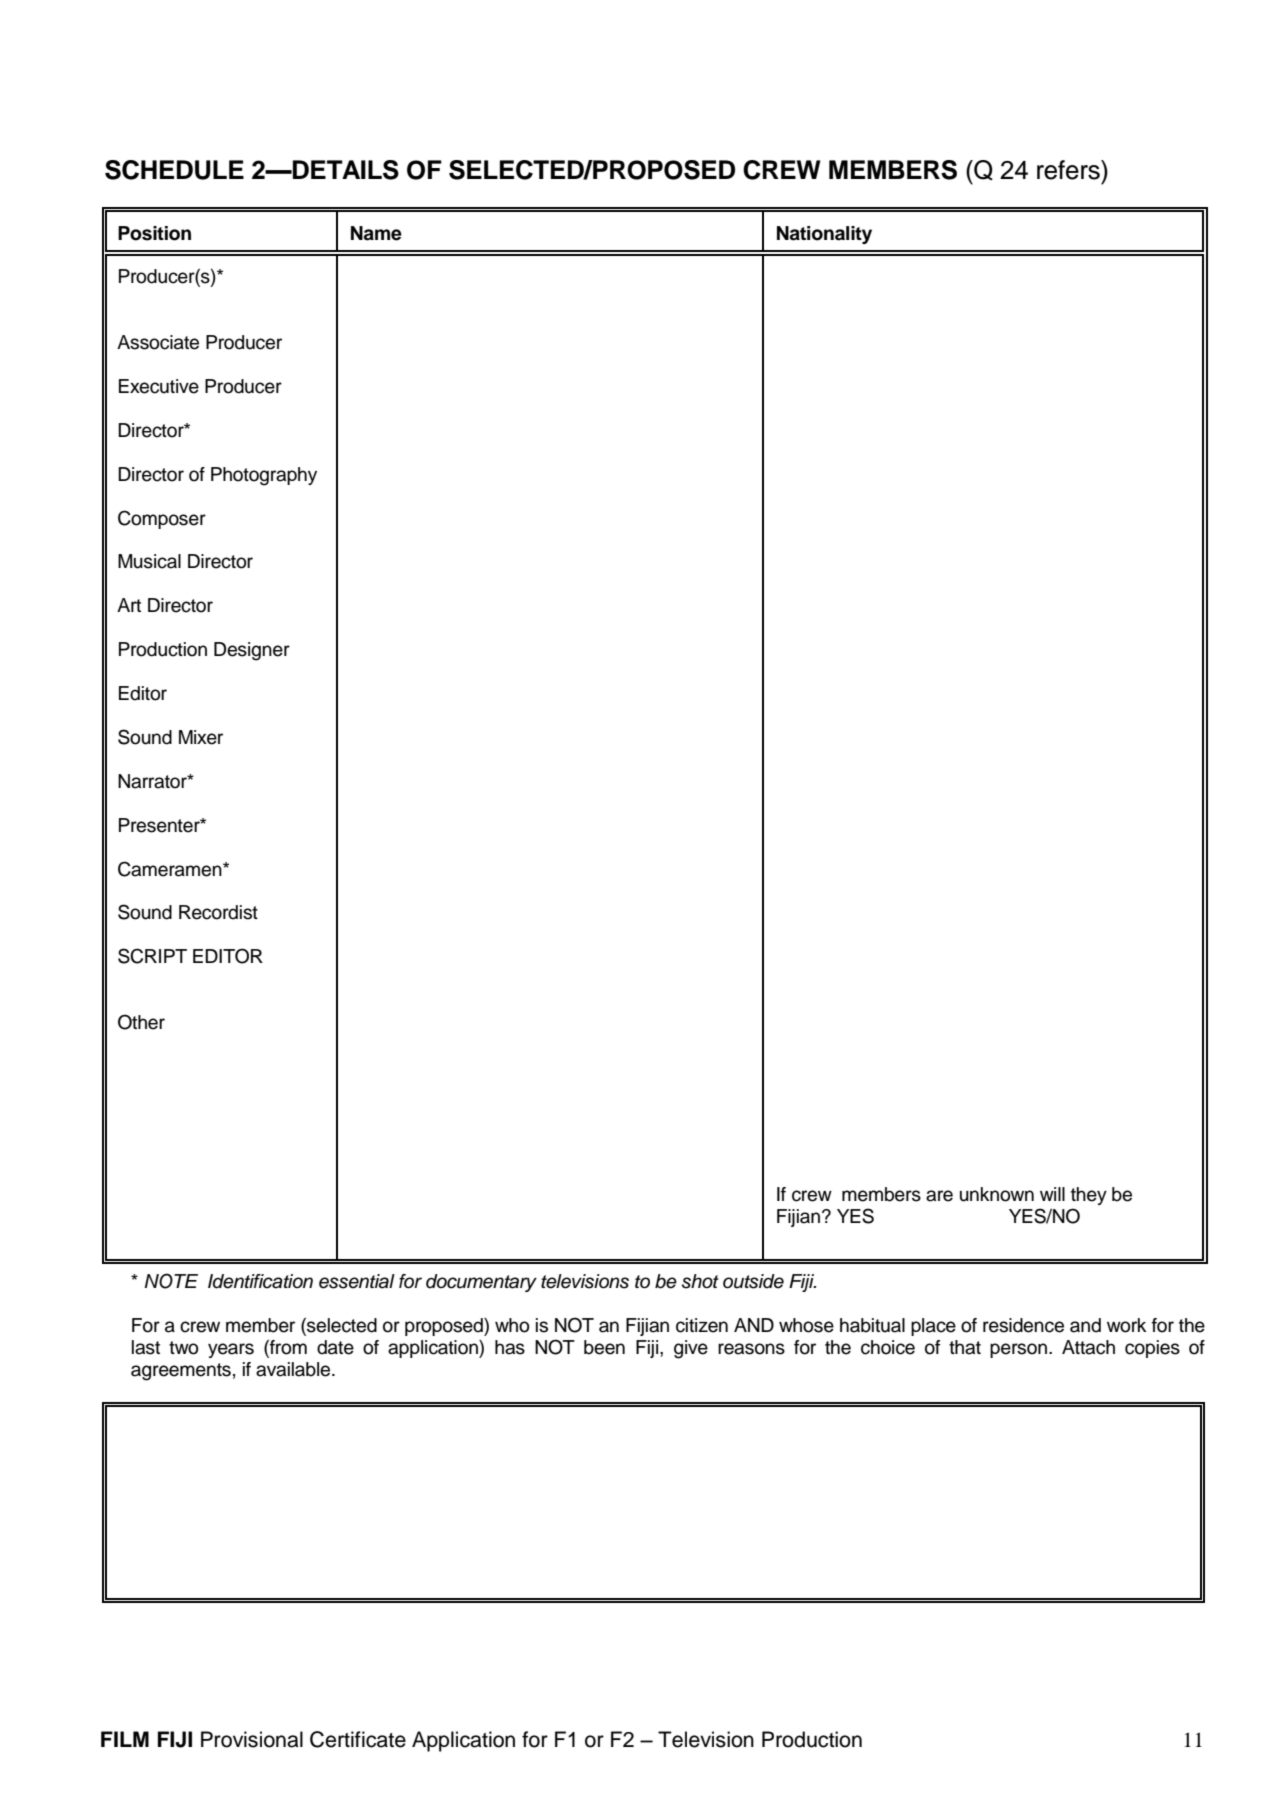 The width and height of the image is (1281, 1811). What do you see at coordinates (201, 737) in the image?
I see `Mixer` at bounding box center [201, 737].
